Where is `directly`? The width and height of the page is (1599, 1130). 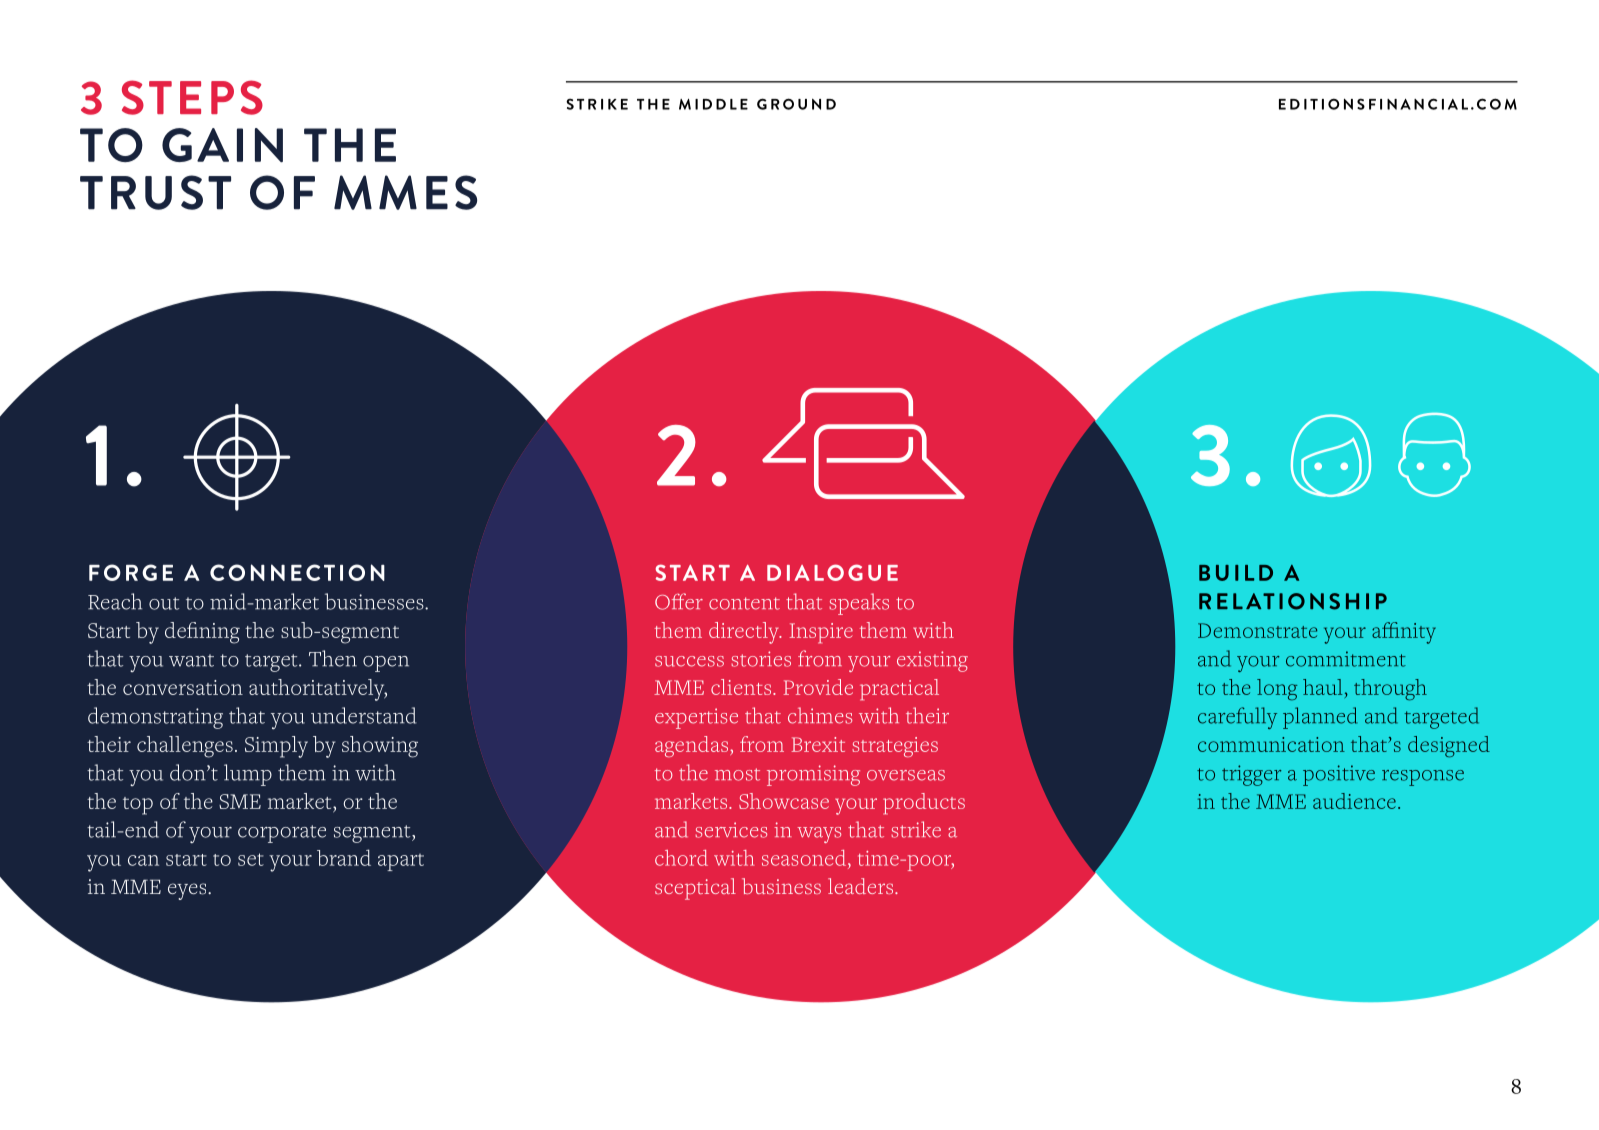 directly is located at coordinates (745, 633).
